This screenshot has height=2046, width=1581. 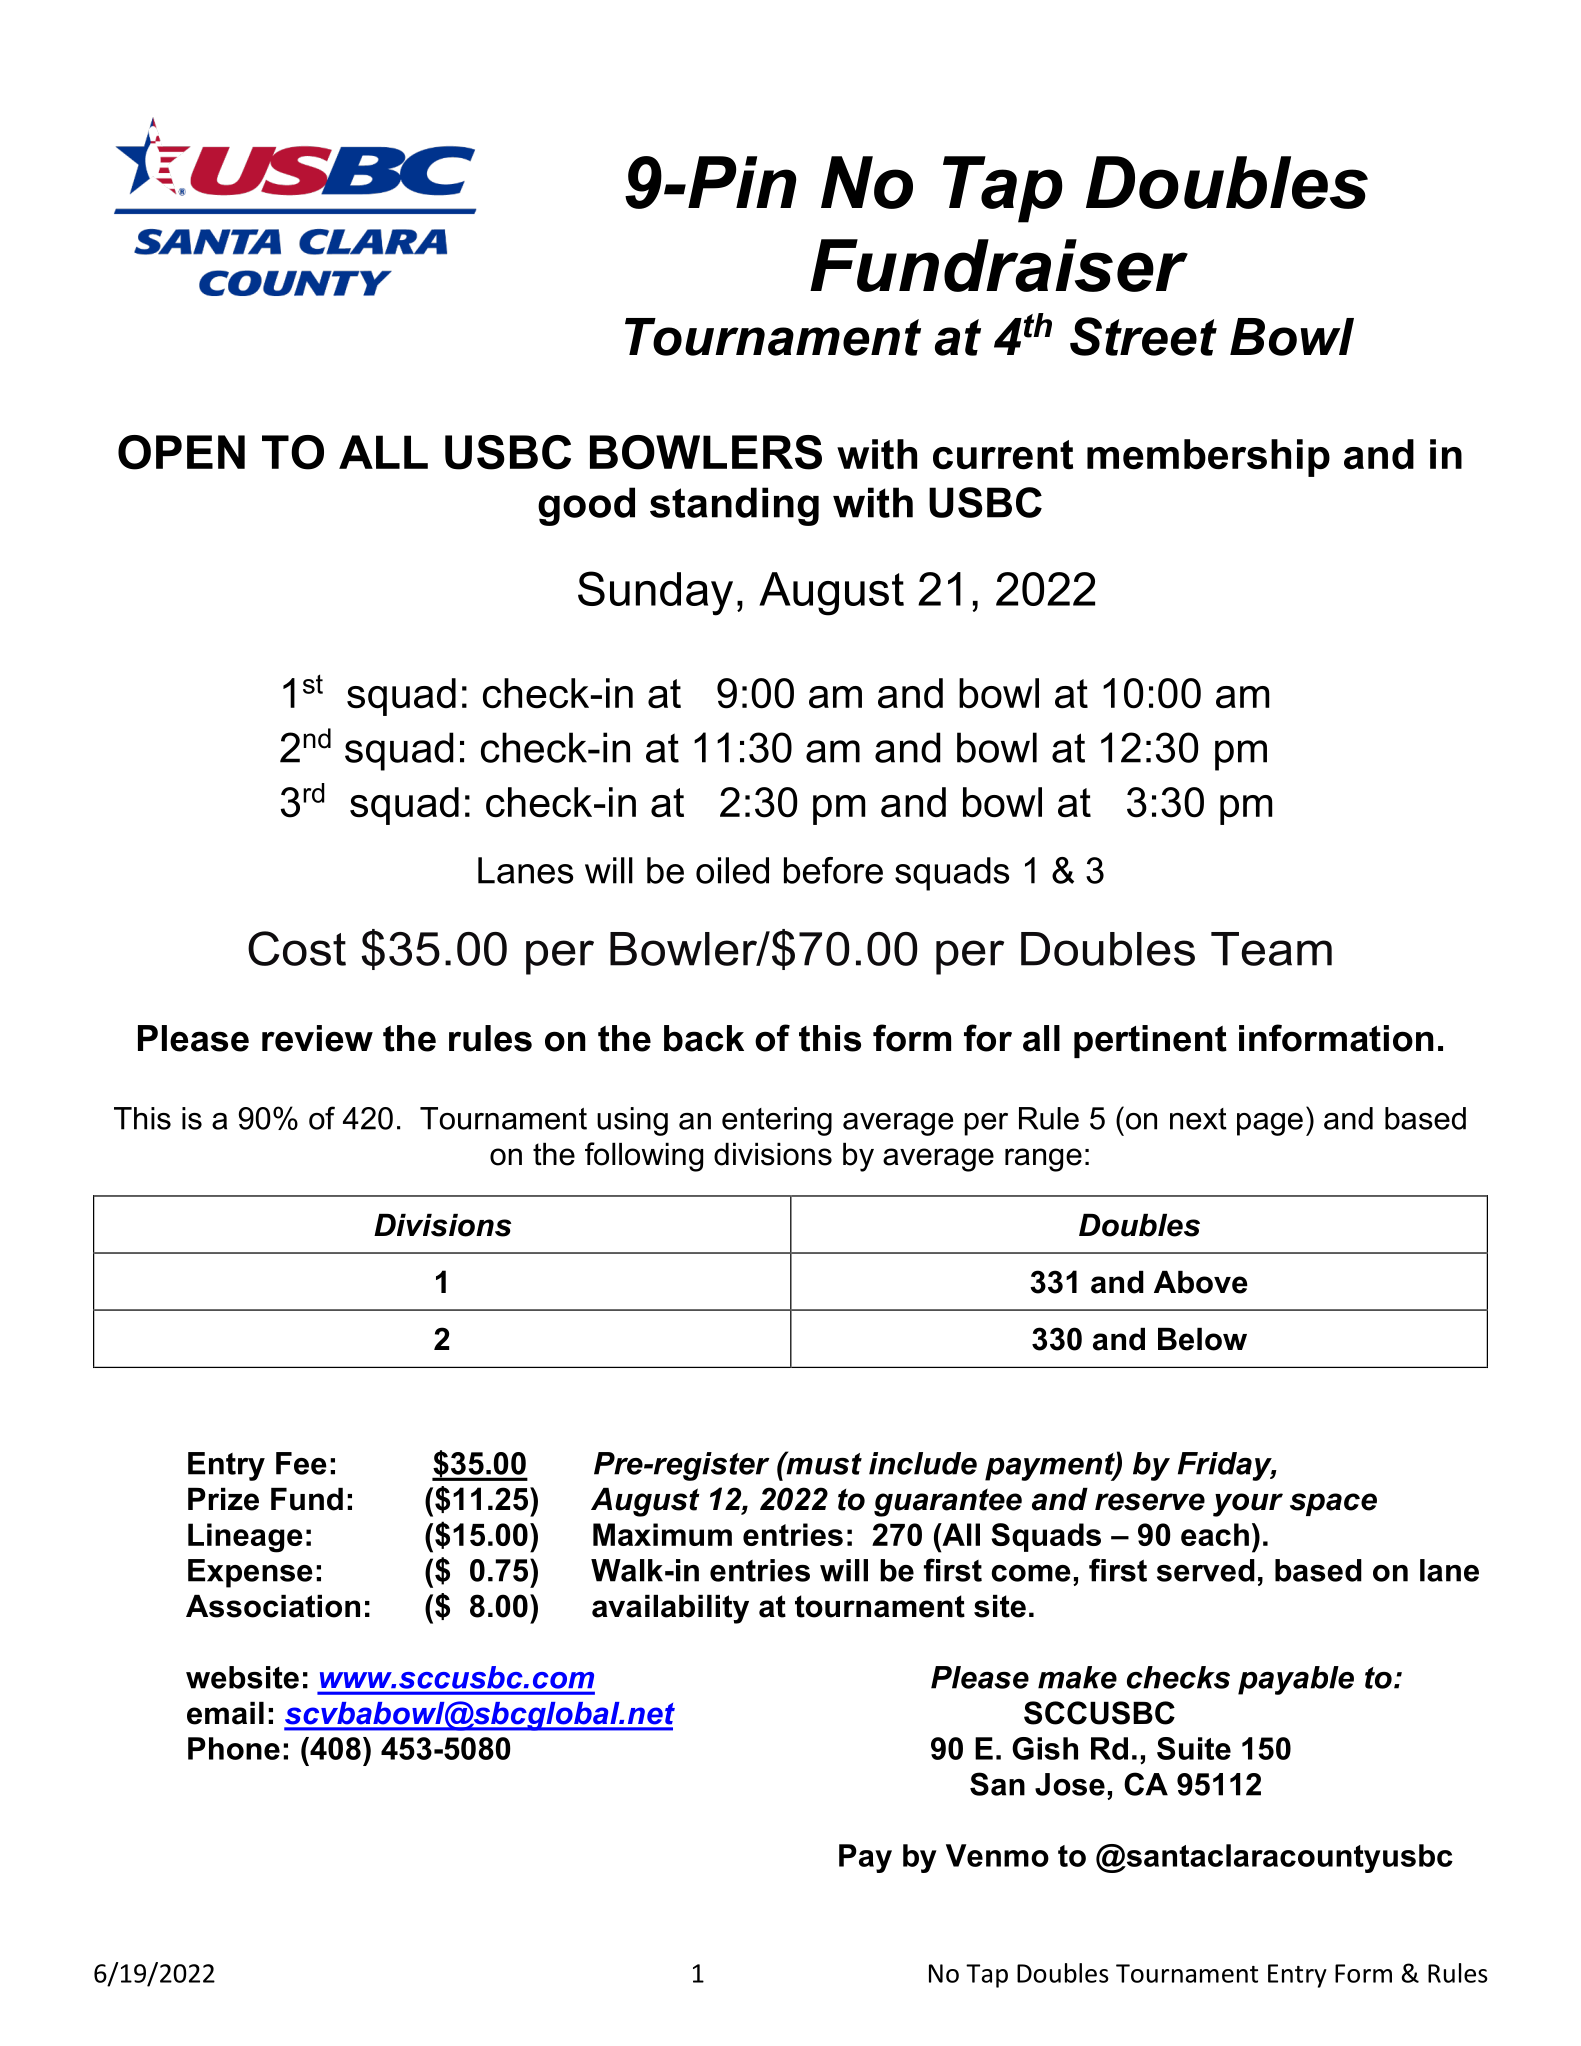 I want to click on OPEN, so click(x=181, y=452).
